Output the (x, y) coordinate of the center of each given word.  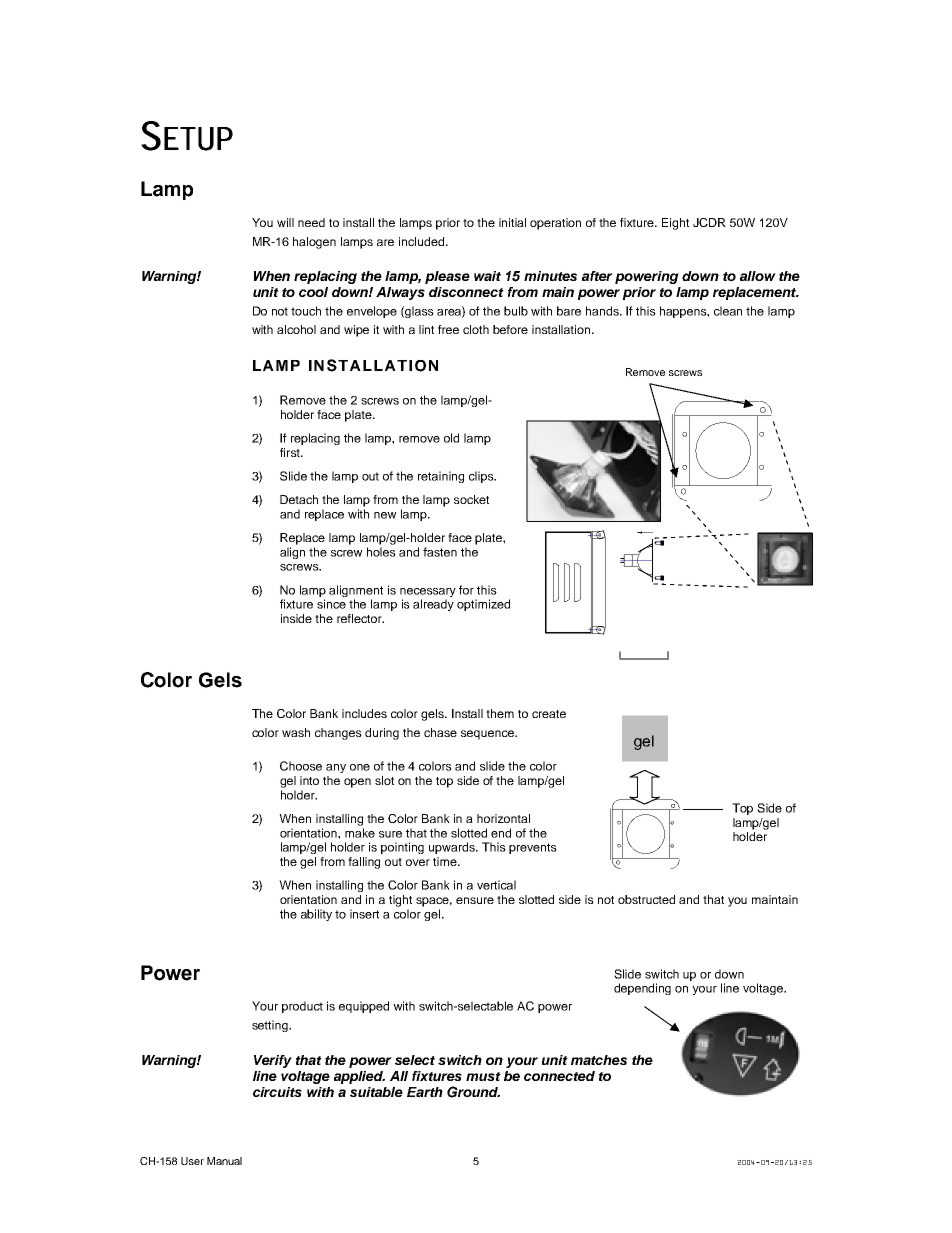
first (291, 452)
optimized (483, 605)
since (331, 604)
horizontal (503, 818)
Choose (301, 766)
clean (728, 311)
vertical (496, 885)
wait (487, 276)
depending (642, 989)
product (302, 1007)
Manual (224, 1161)
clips (482, 477)
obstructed (646, 899)
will (285, 222)
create (549, 714)
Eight (675, 224)
